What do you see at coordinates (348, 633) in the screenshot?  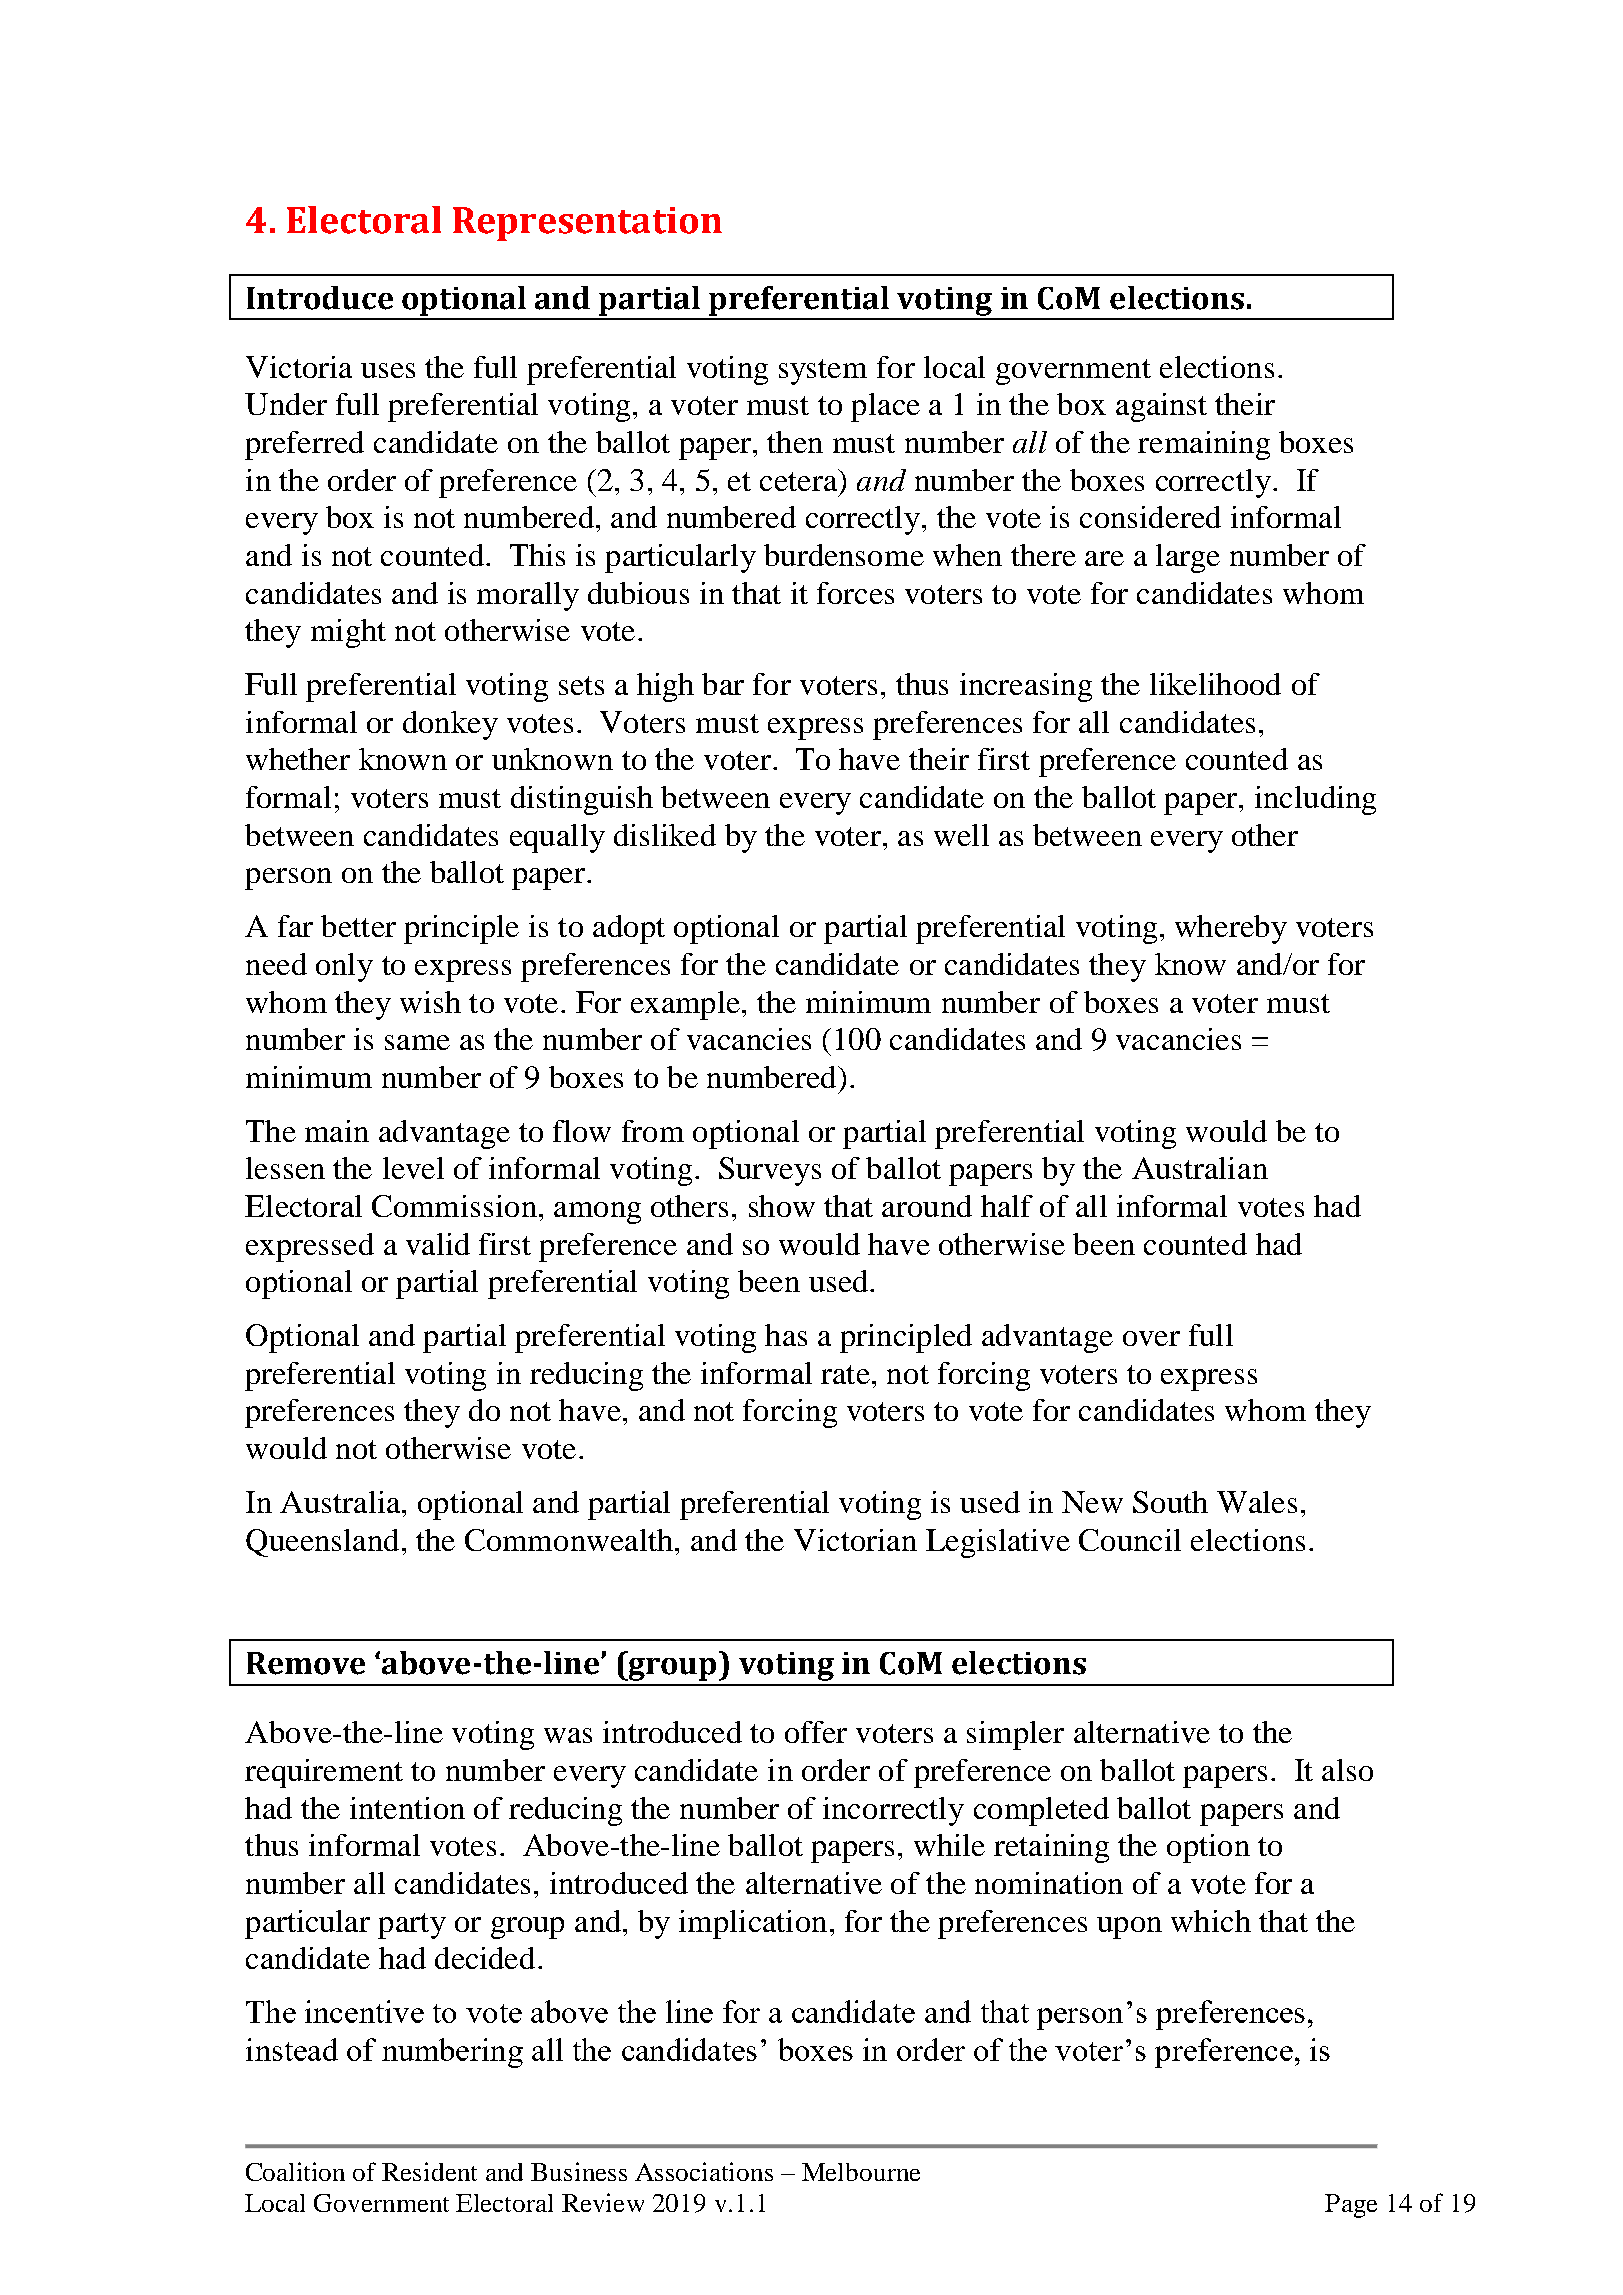 I see `might` at bounding box center [348, 633].
